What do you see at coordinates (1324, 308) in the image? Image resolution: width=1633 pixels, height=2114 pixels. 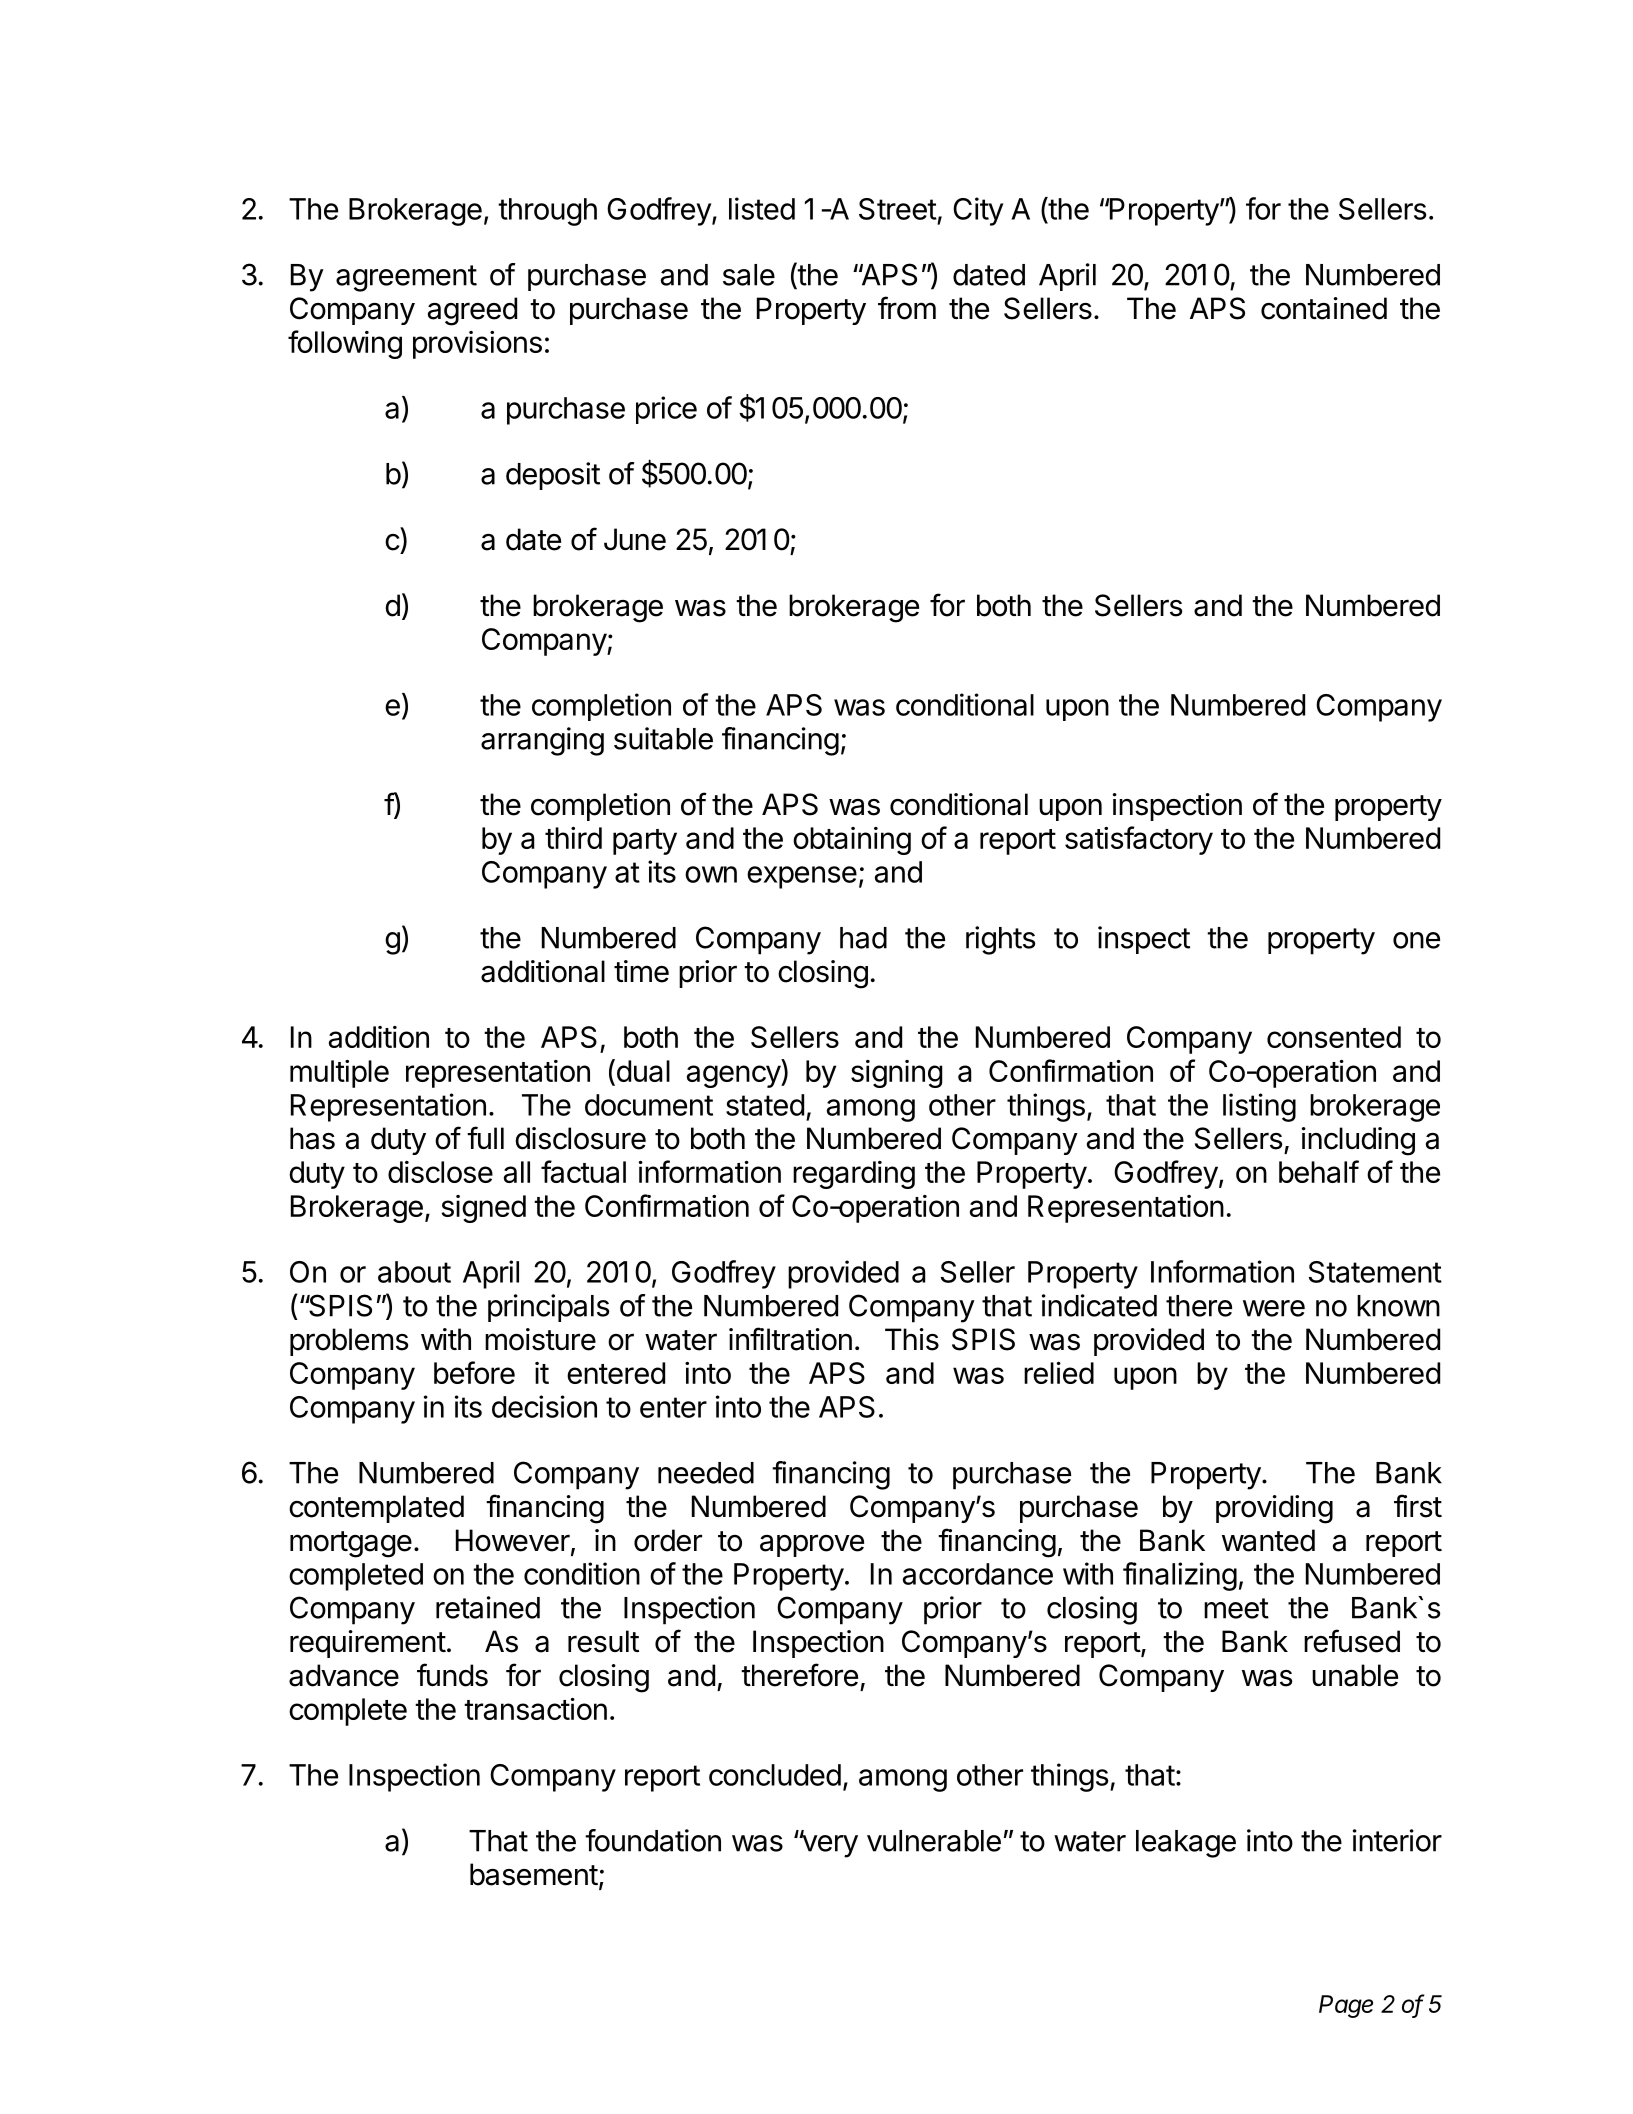 I see `contained` at bounding box center [1324, 308].
